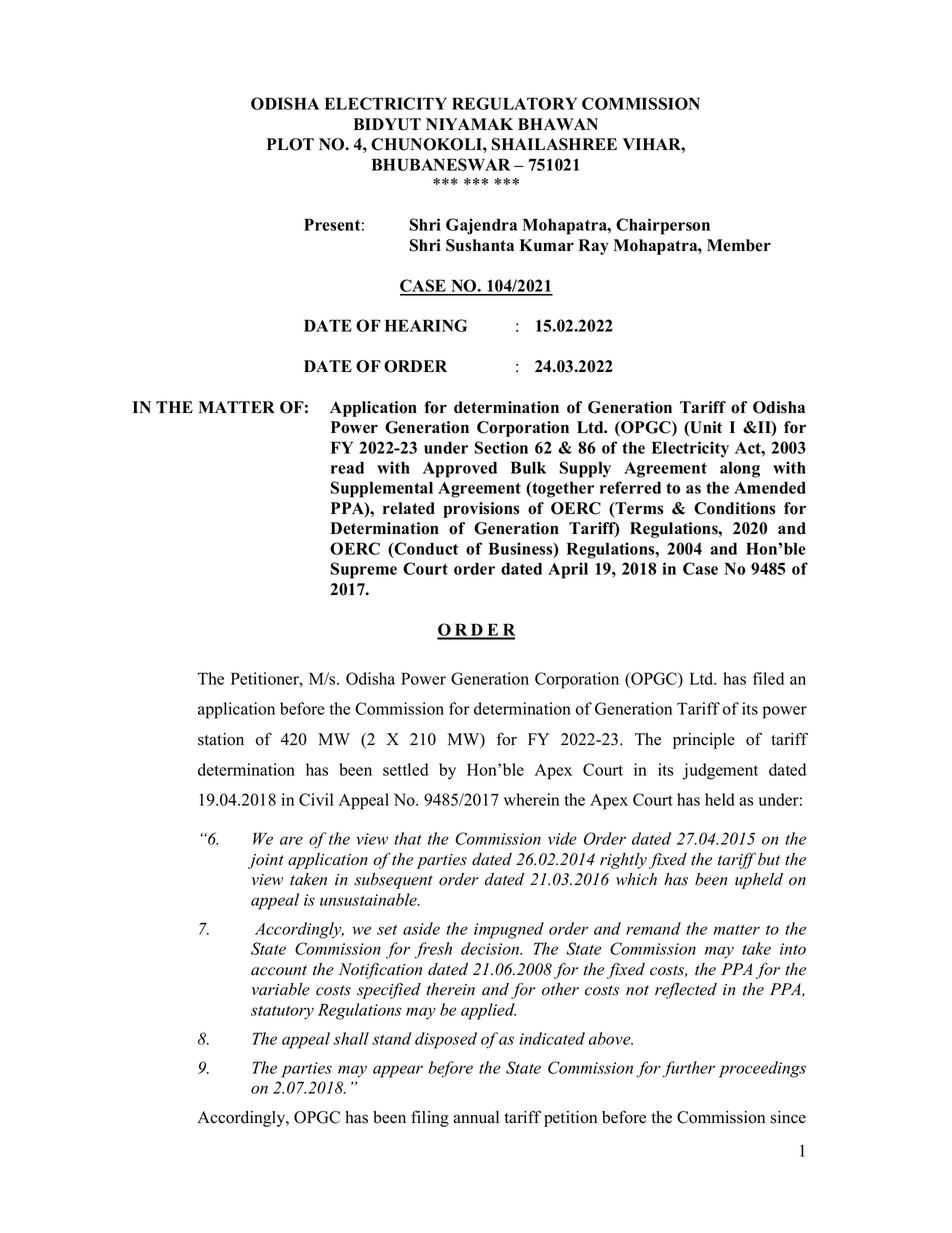  I want to click on along, so click(740, 469).
